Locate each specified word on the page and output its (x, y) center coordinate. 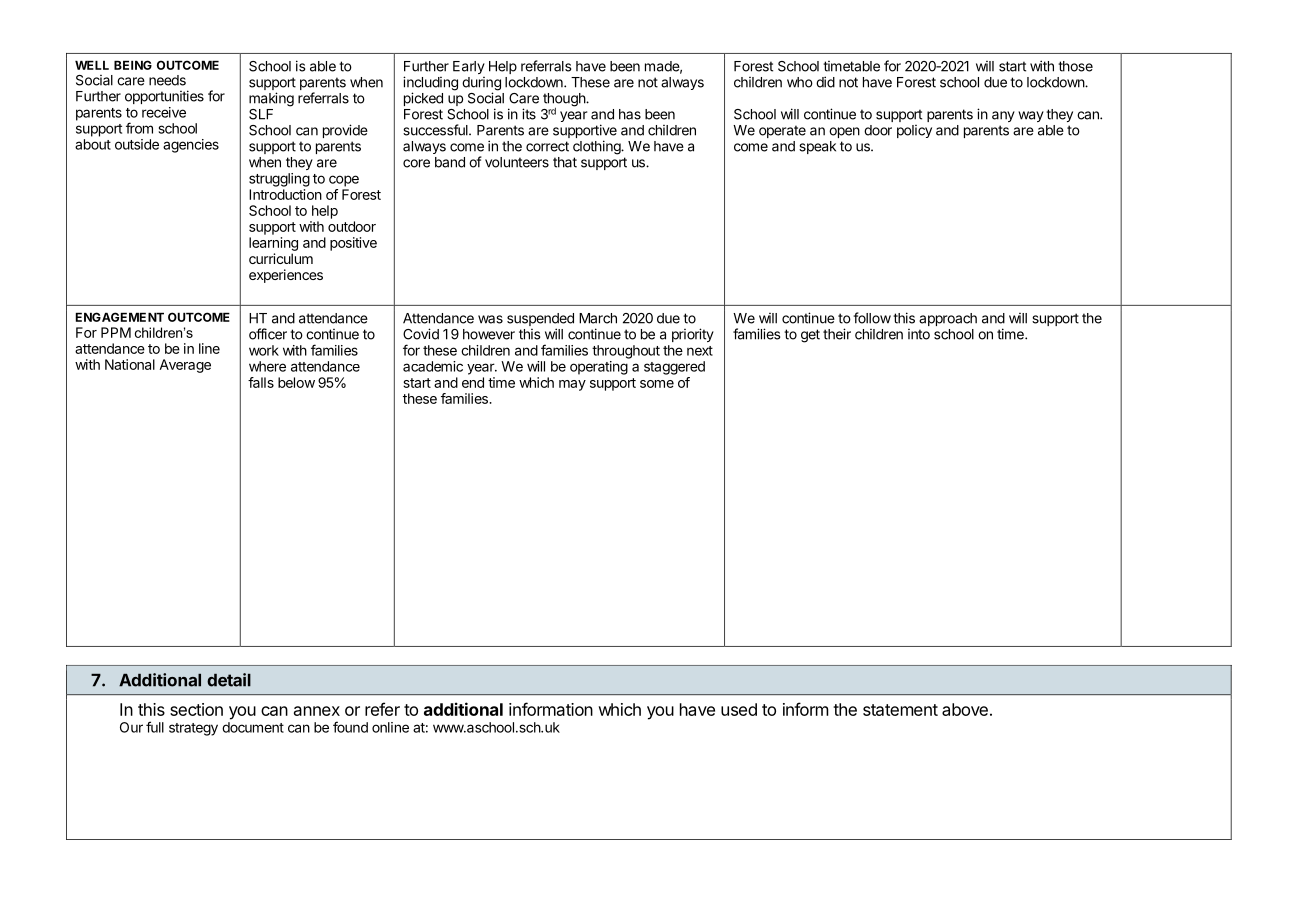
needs (167, 80)
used (739, 709)
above (965, 709)
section (196, 709)
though (565, 101)
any (1003, 116)
